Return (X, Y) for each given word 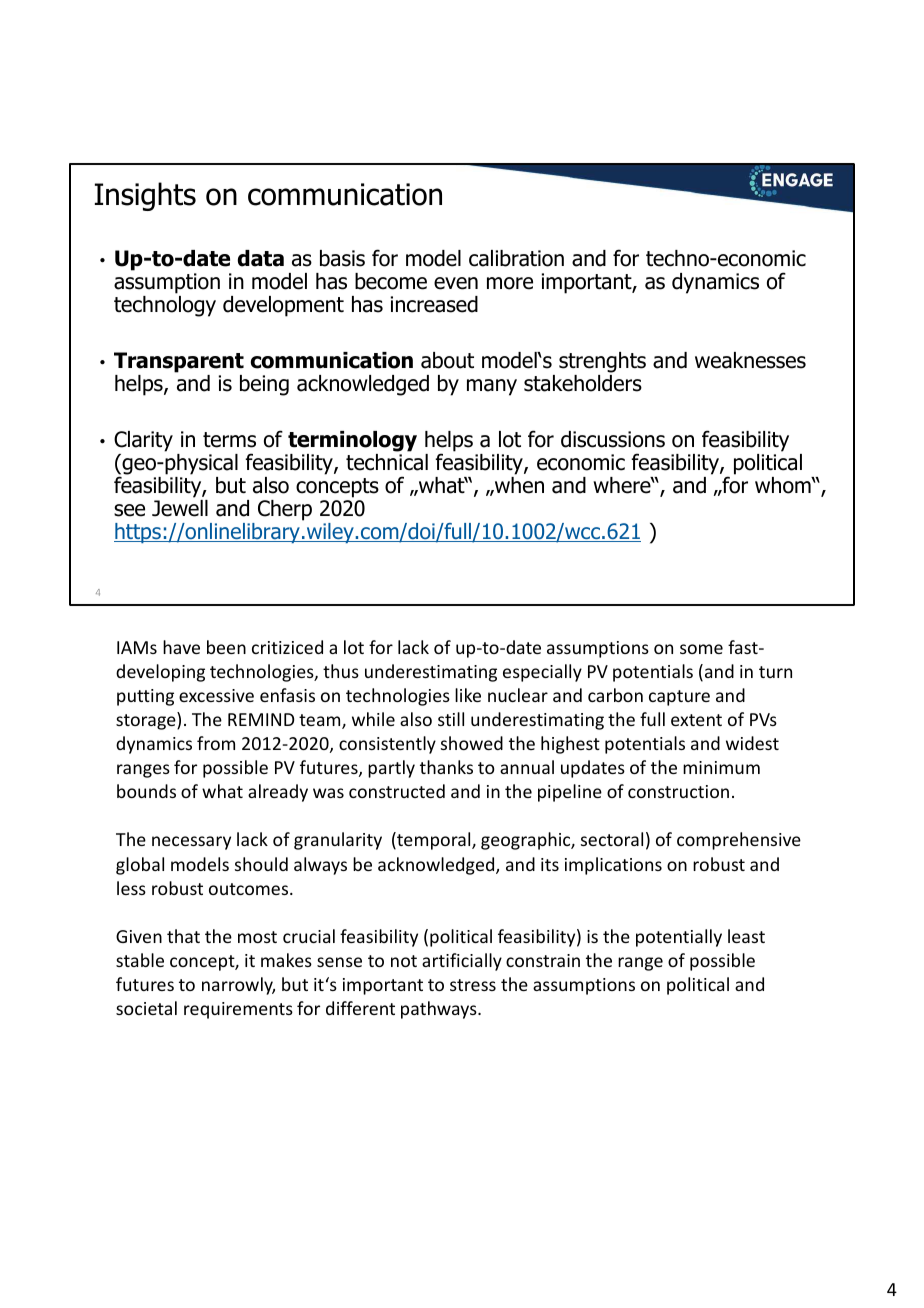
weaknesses (750, 360)
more (510, 283)
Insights (145, 196)
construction (678, 791)
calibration (516, 258)
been (226, 647)
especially (542, 673)
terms (229, 440)
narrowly (238, 986)
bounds (146, 791)
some (701, 649)
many (492, 387)
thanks (446, 767)
